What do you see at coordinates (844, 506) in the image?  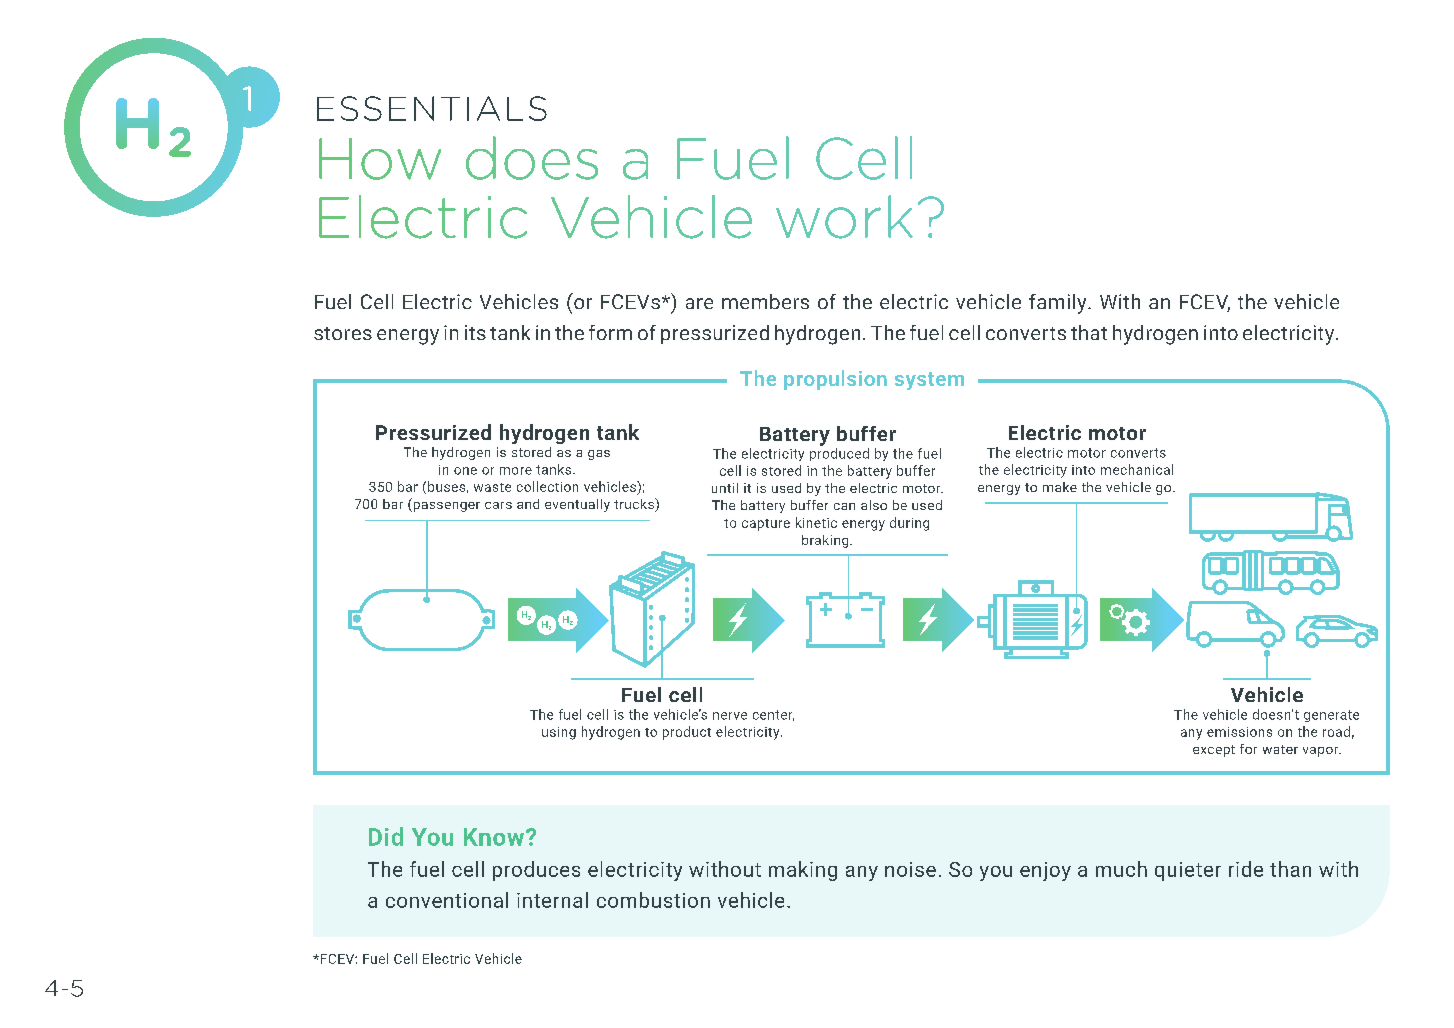 I see `can` at bounding box center [844, 506].
